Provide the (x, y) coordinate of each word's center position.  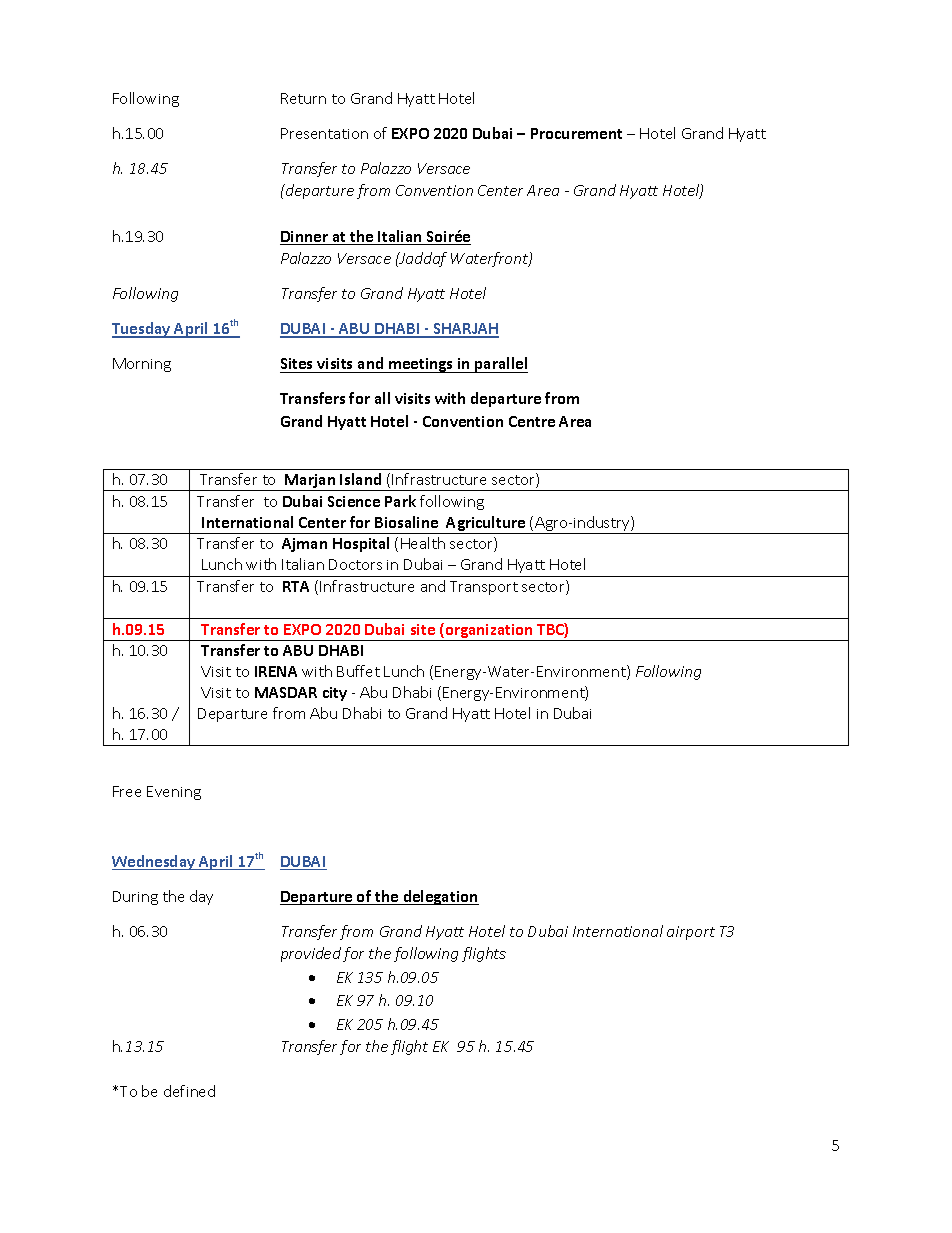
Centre (532, 421)
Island (360, 479)
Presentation (324, 133)
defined (189, 1091)
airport (691, 933)
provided (311, 954)
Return (303, 98)
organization (489, 632)
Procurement (576, 133)
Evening (174, 793)
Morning (142, 365)
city (335, 694)
